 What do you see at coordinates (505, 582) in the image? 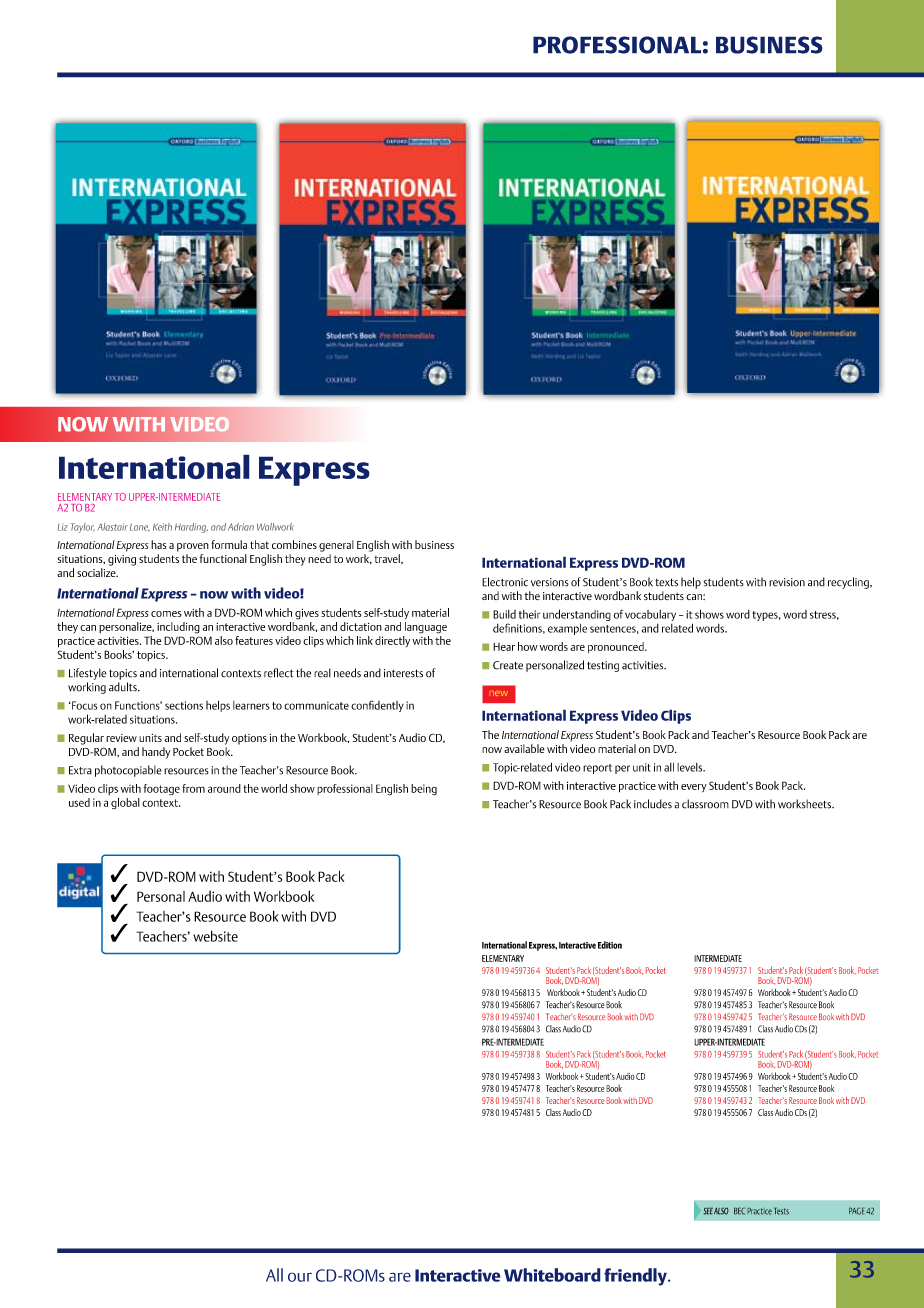
I see `Electronic` at bounding box center [505, 582].
